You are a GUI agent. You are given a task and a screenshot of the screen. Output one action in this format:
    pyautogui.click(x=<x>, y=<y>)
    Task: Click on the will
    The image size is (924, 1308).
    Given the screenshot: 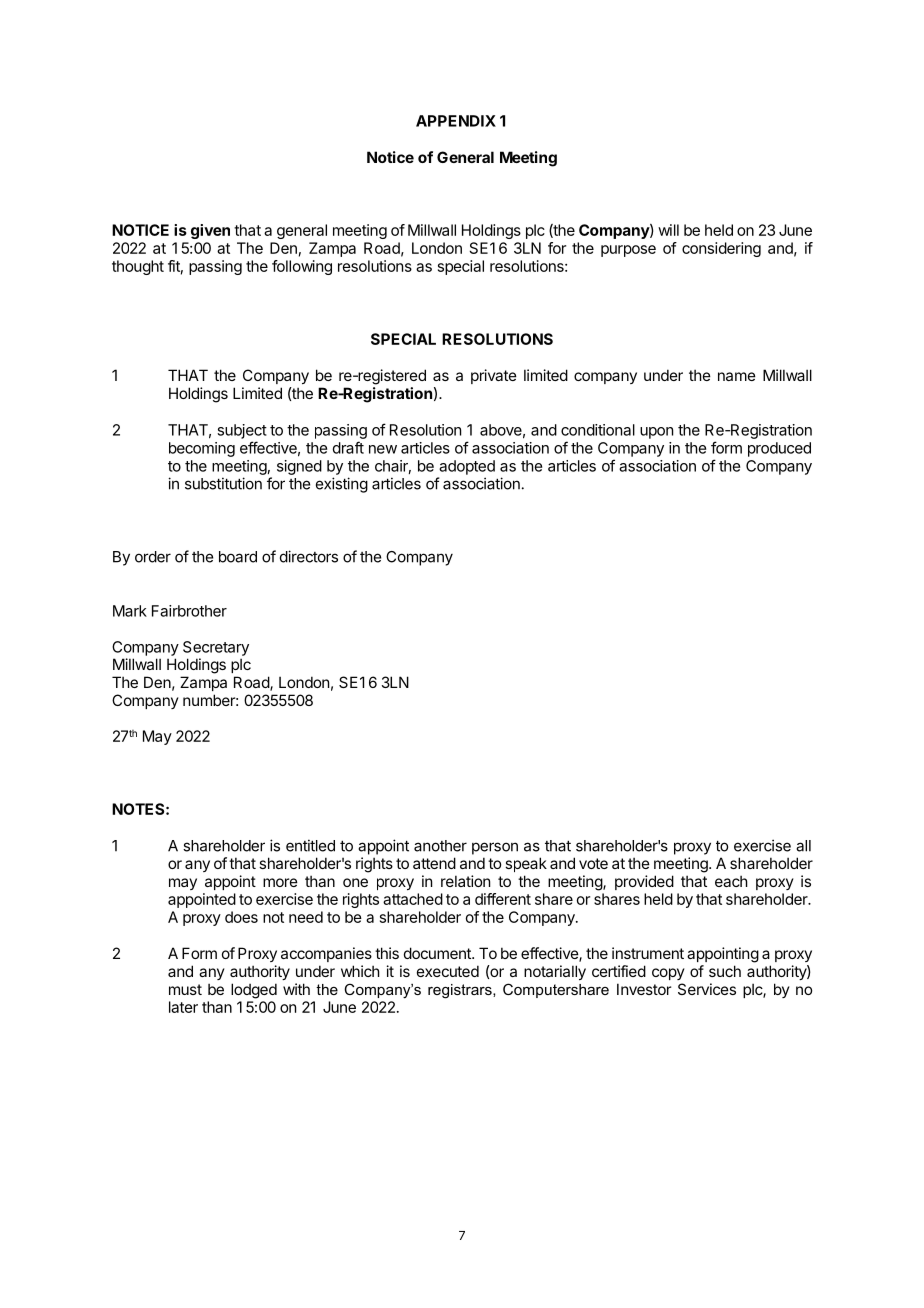 What is the action you would take?
    pyautogui.click(x=668, y=230)
